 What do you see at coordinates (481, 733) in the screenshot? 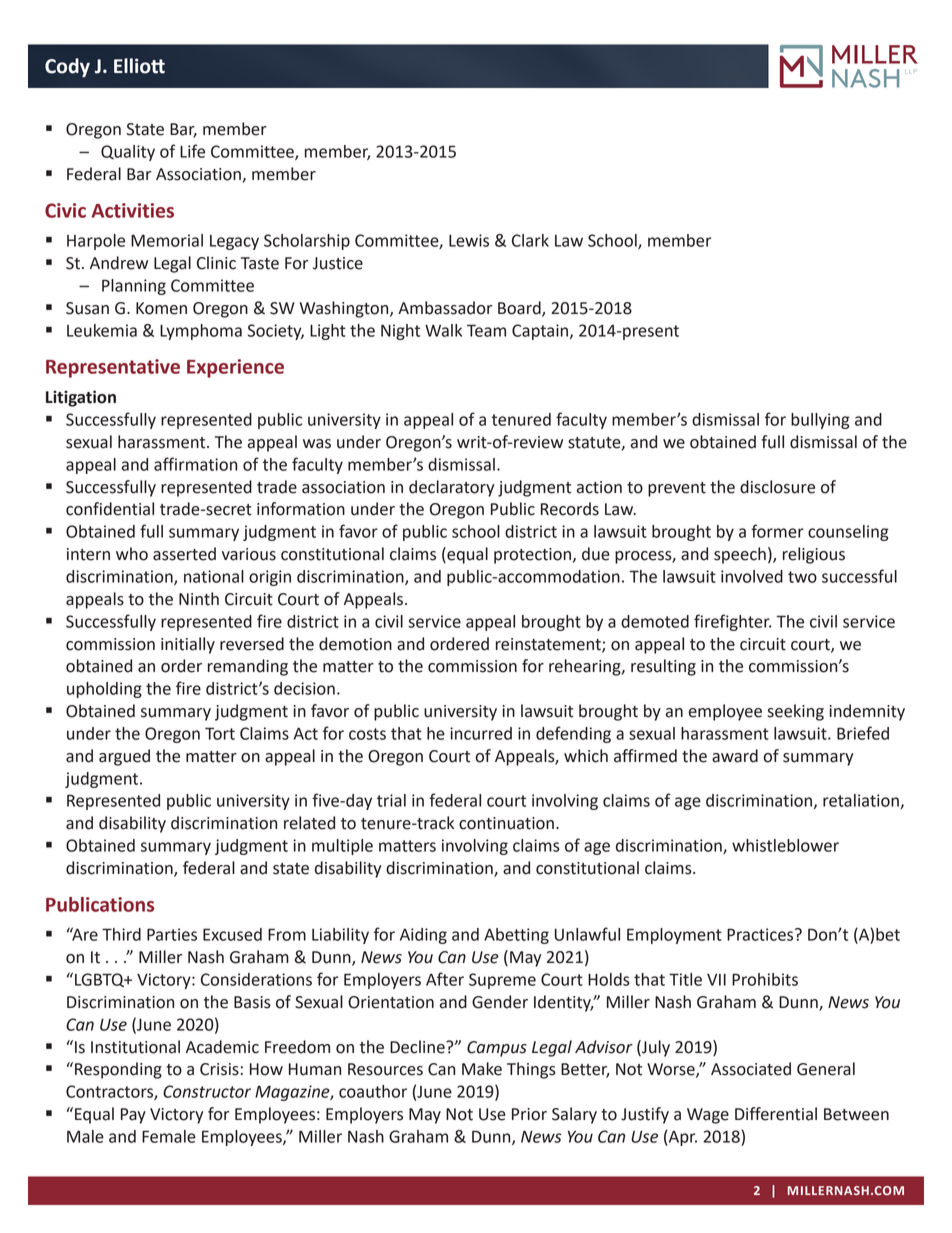
I see `incurred` at bounding box center [481, 733].
